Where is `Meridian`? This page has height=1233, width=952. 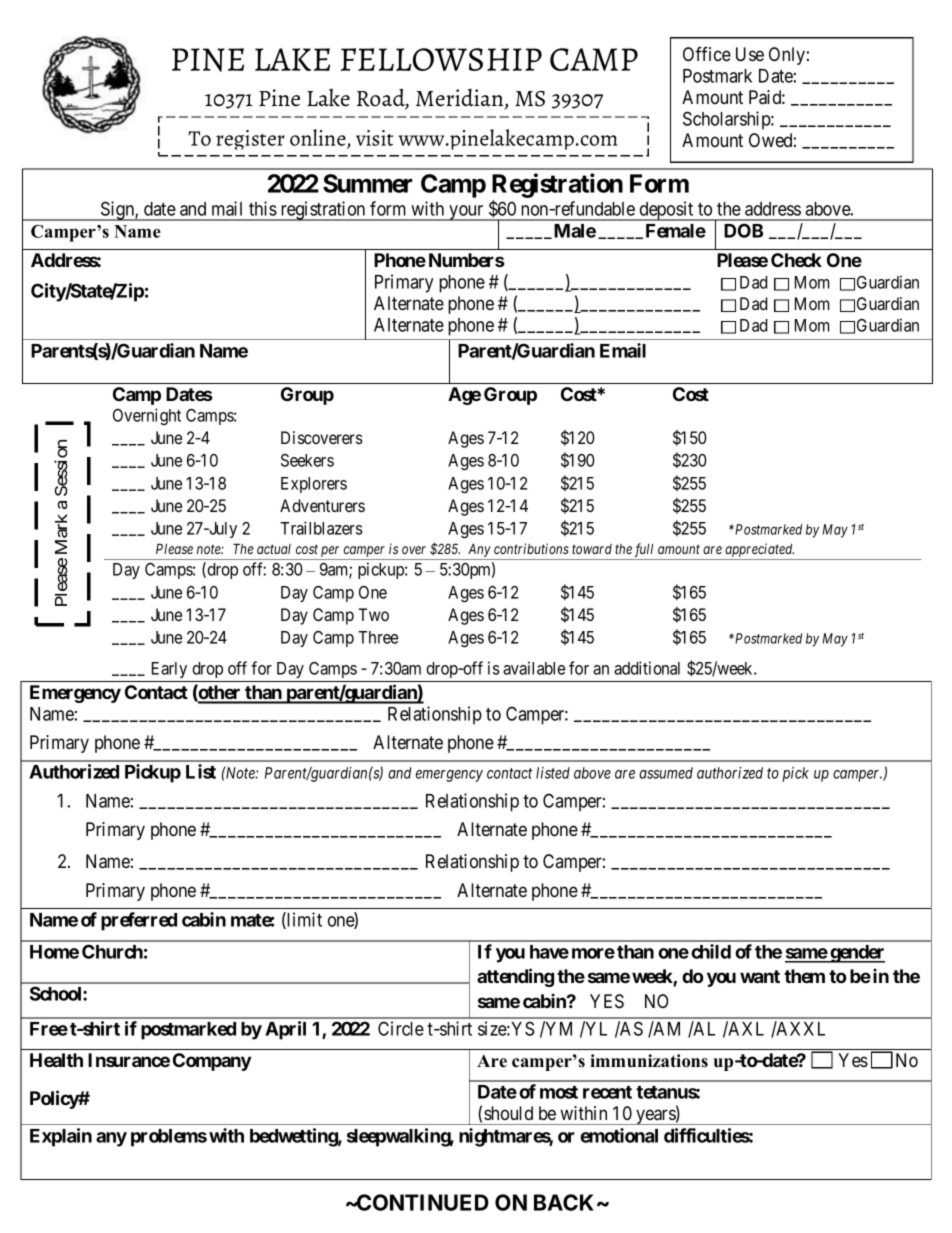
Meridian is located at coordinates (461, 99).
